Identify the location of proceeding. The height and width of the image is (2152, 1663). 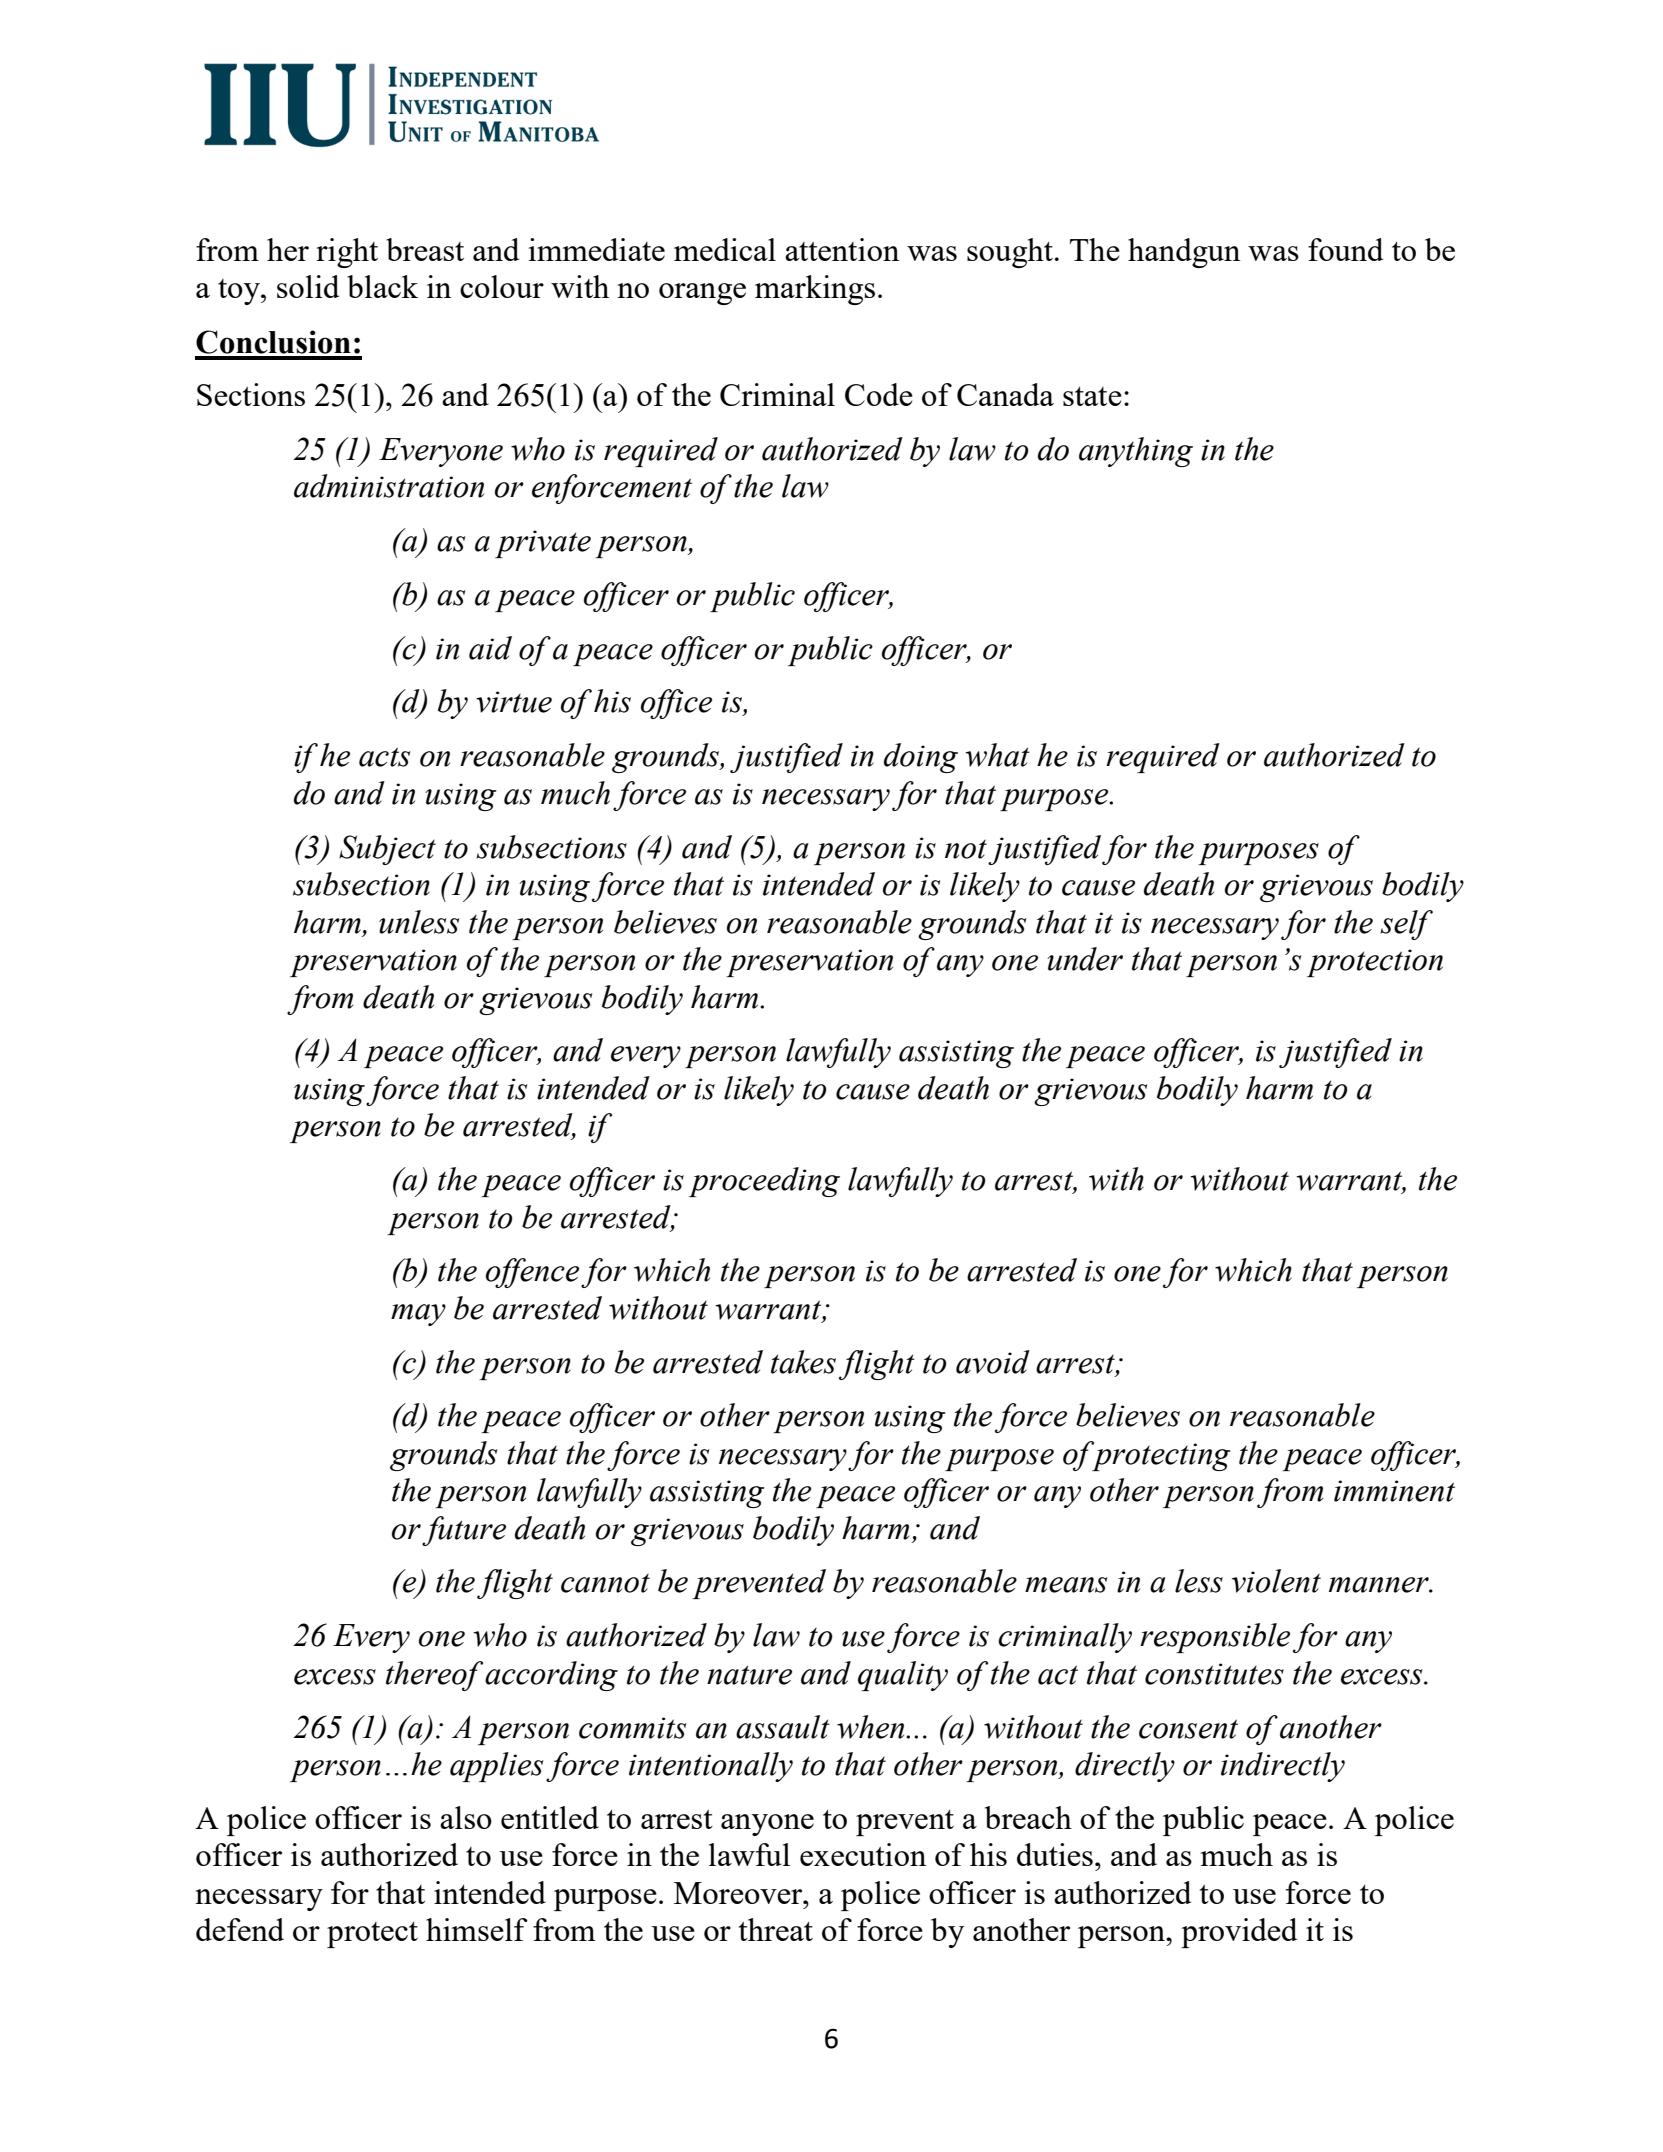
(764, 1182).
